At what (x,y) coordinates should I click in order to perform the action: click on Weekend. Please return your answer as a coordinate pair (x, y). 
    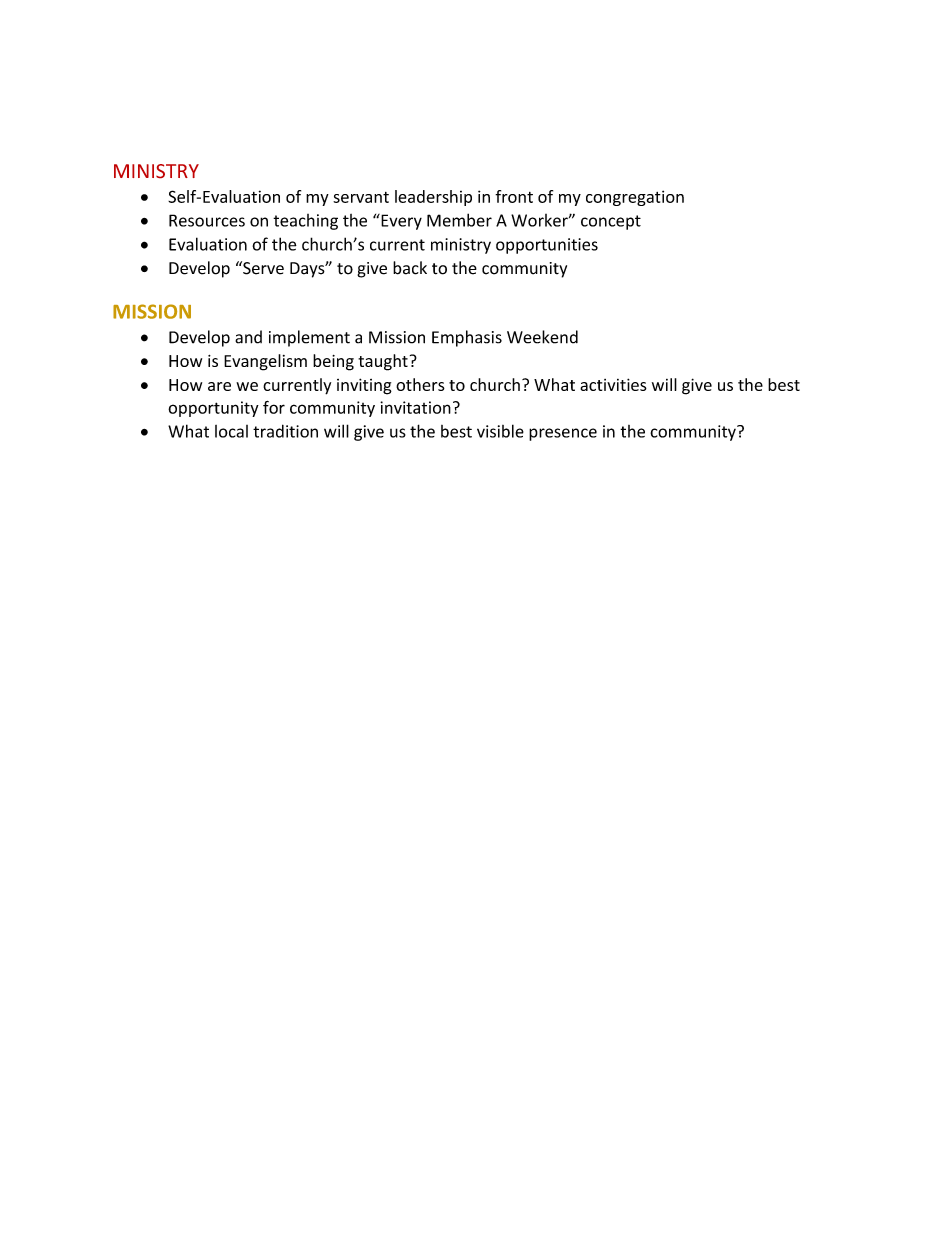
    Looking at the image, I should click on (542, 337).
